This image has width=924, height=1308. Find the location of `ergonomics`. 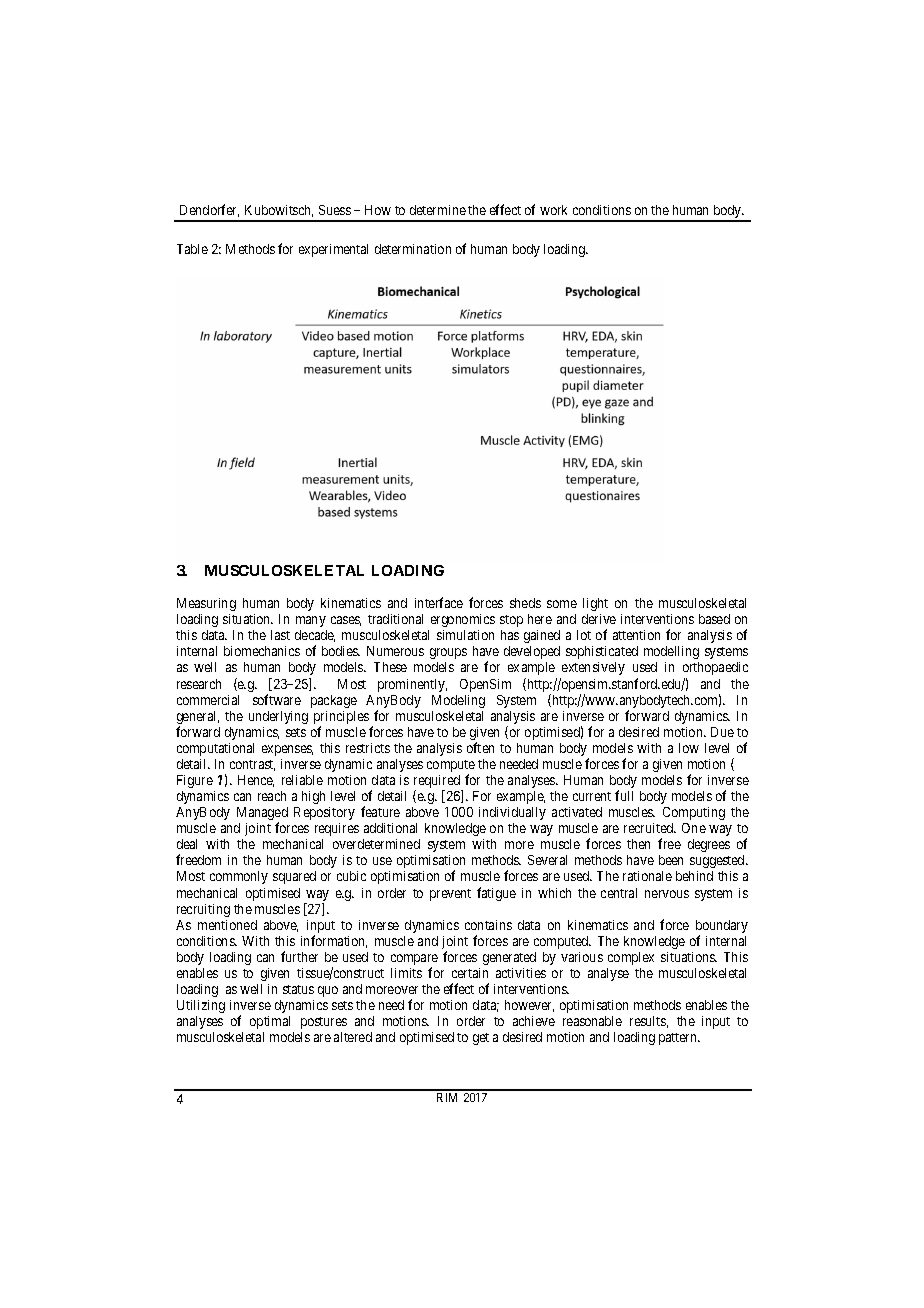

ergonomics is located at coordinates (463, 620).
